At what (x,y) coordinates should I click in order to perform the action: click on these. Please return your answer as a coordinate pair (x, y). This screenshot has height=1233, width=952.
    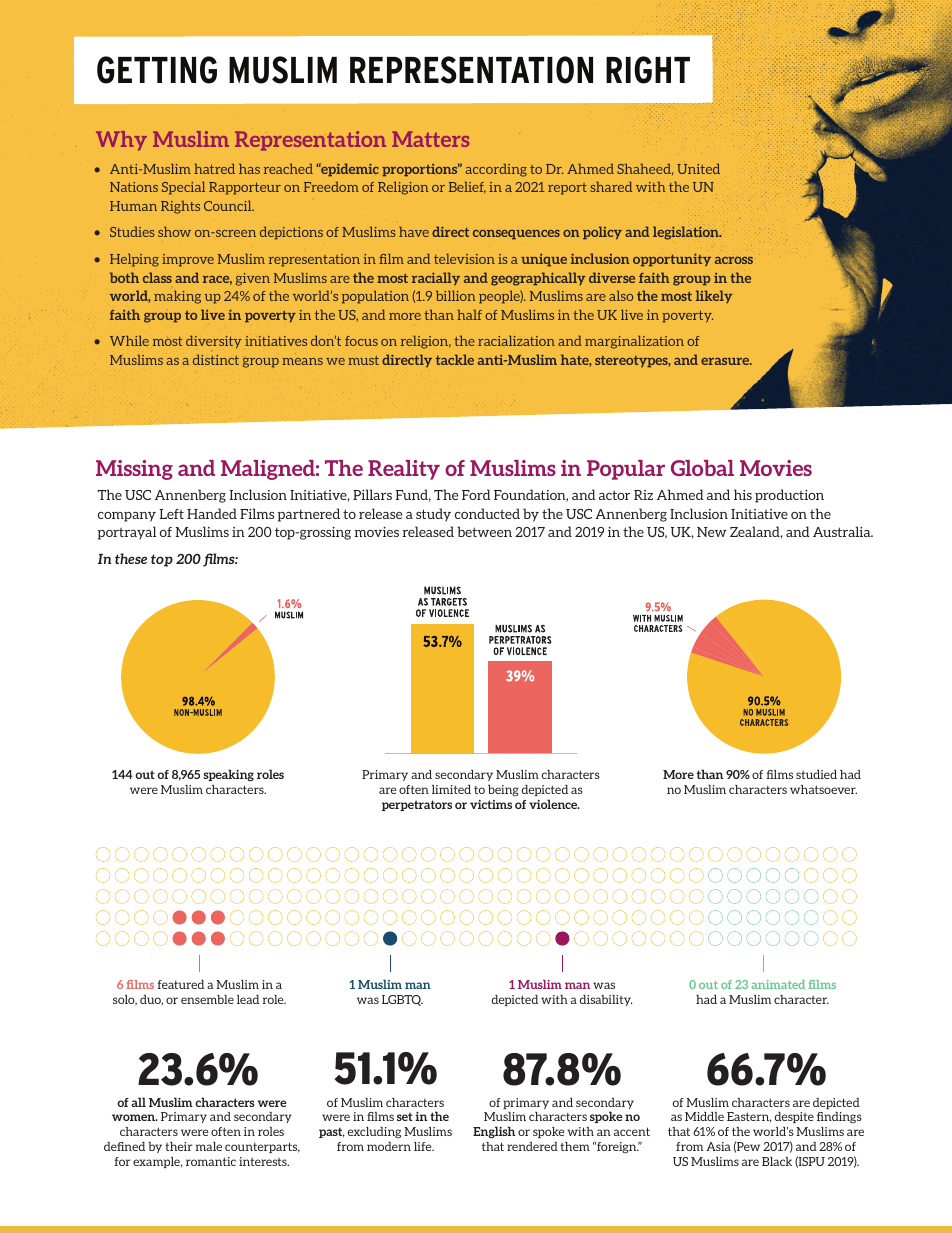
    Looking at the image, I should click on (131, 558).
